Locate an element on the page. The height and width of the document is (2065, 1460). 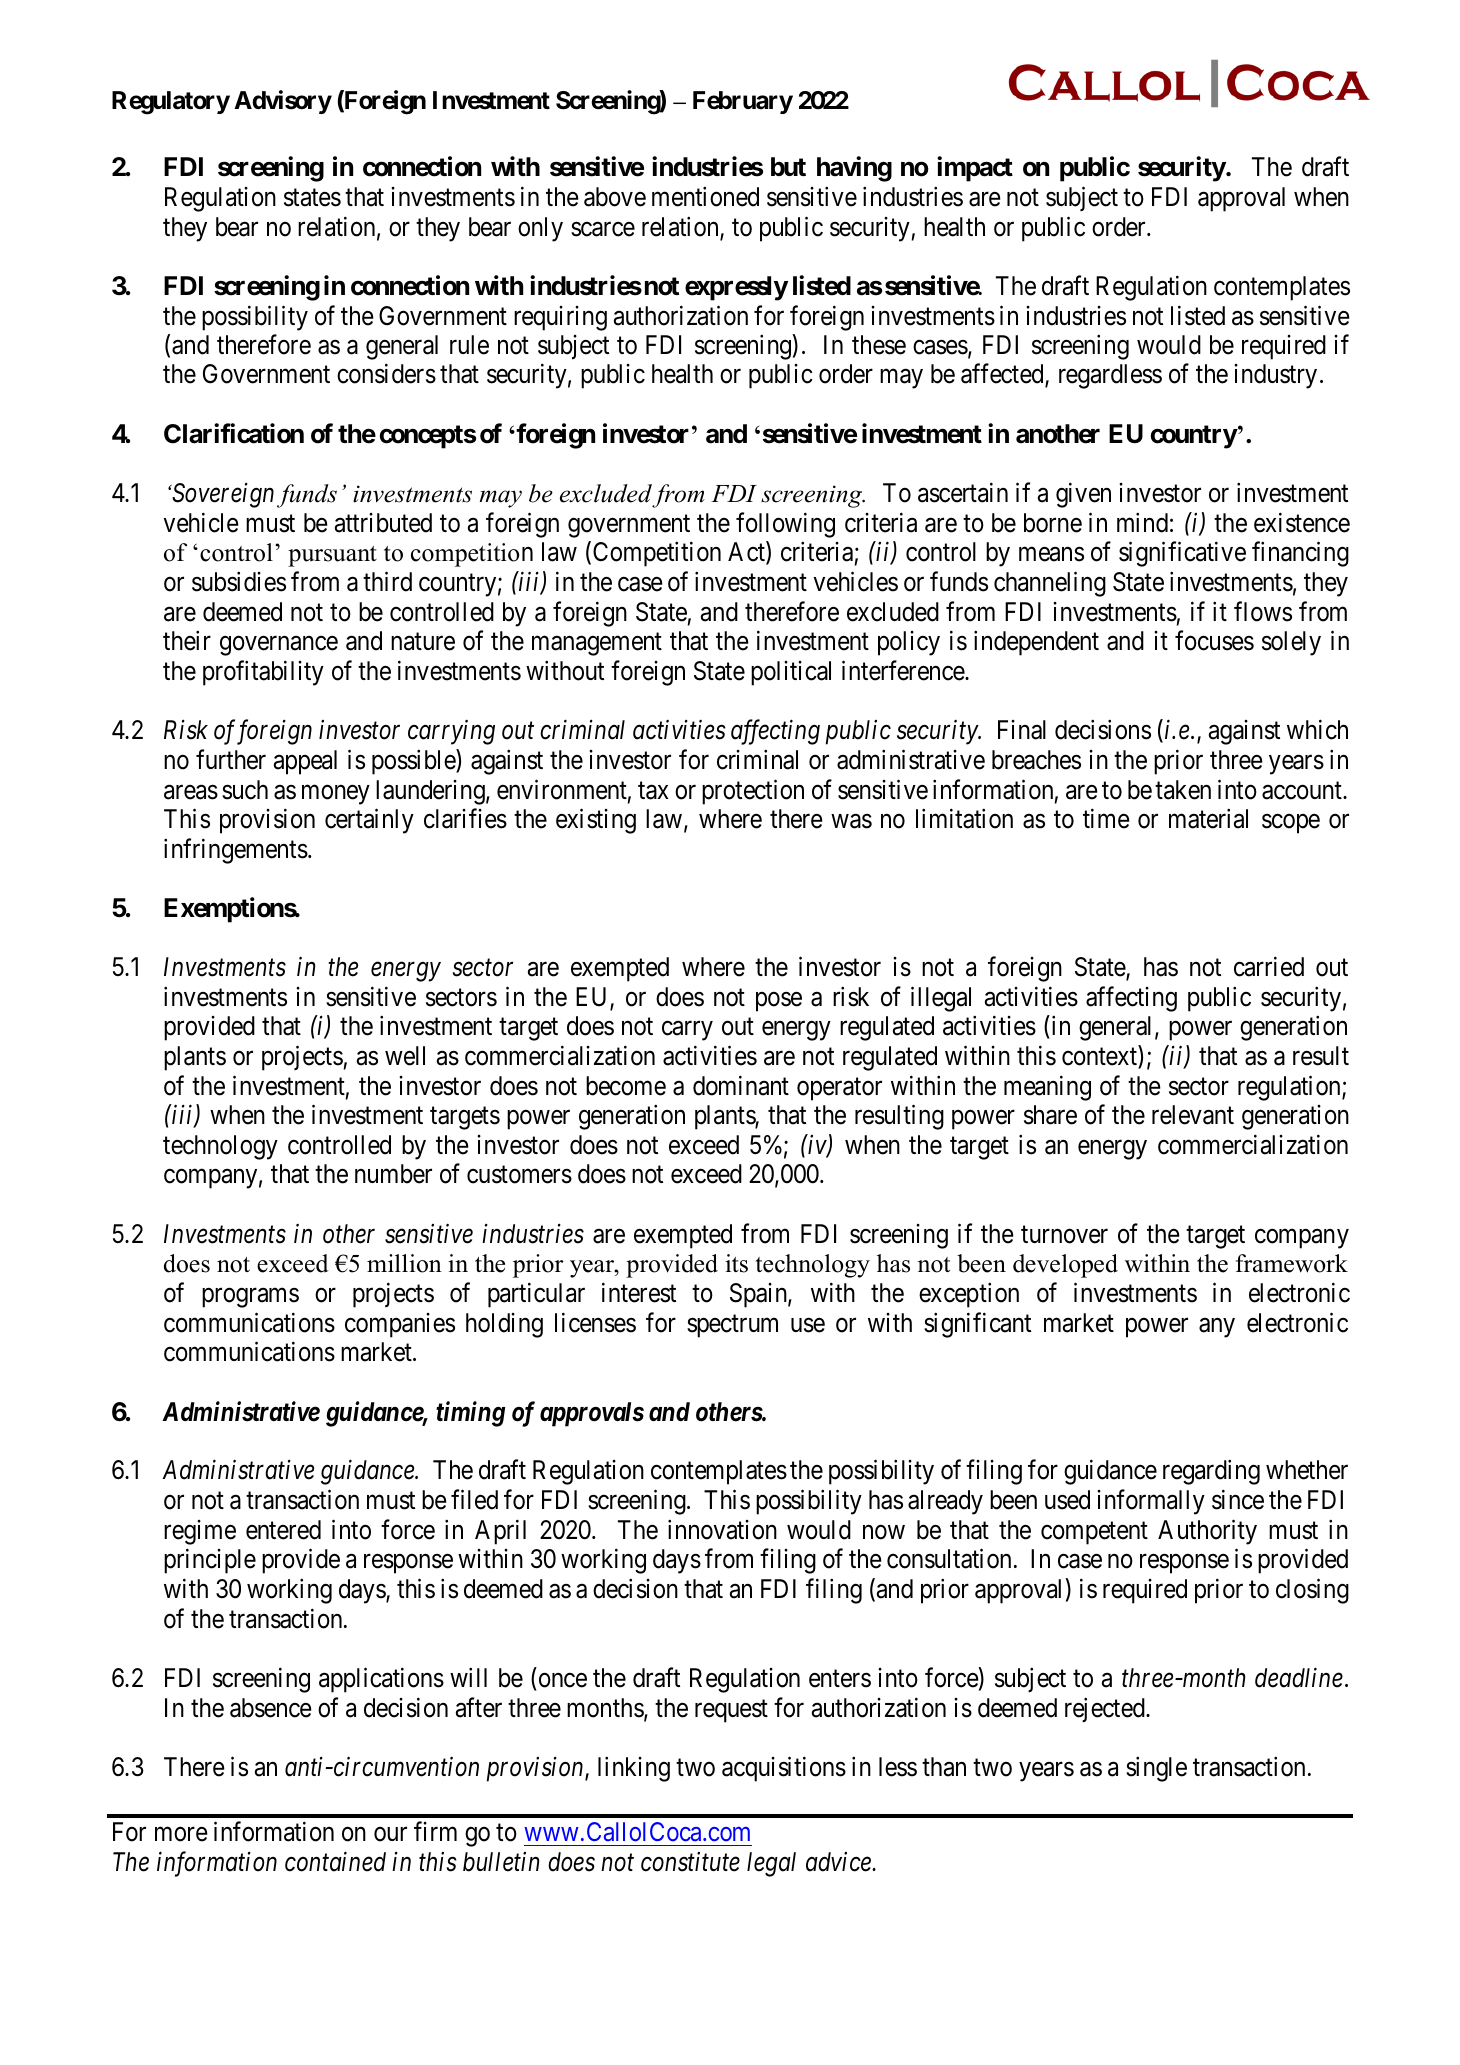
impact is located at coordinates (975, 169).
